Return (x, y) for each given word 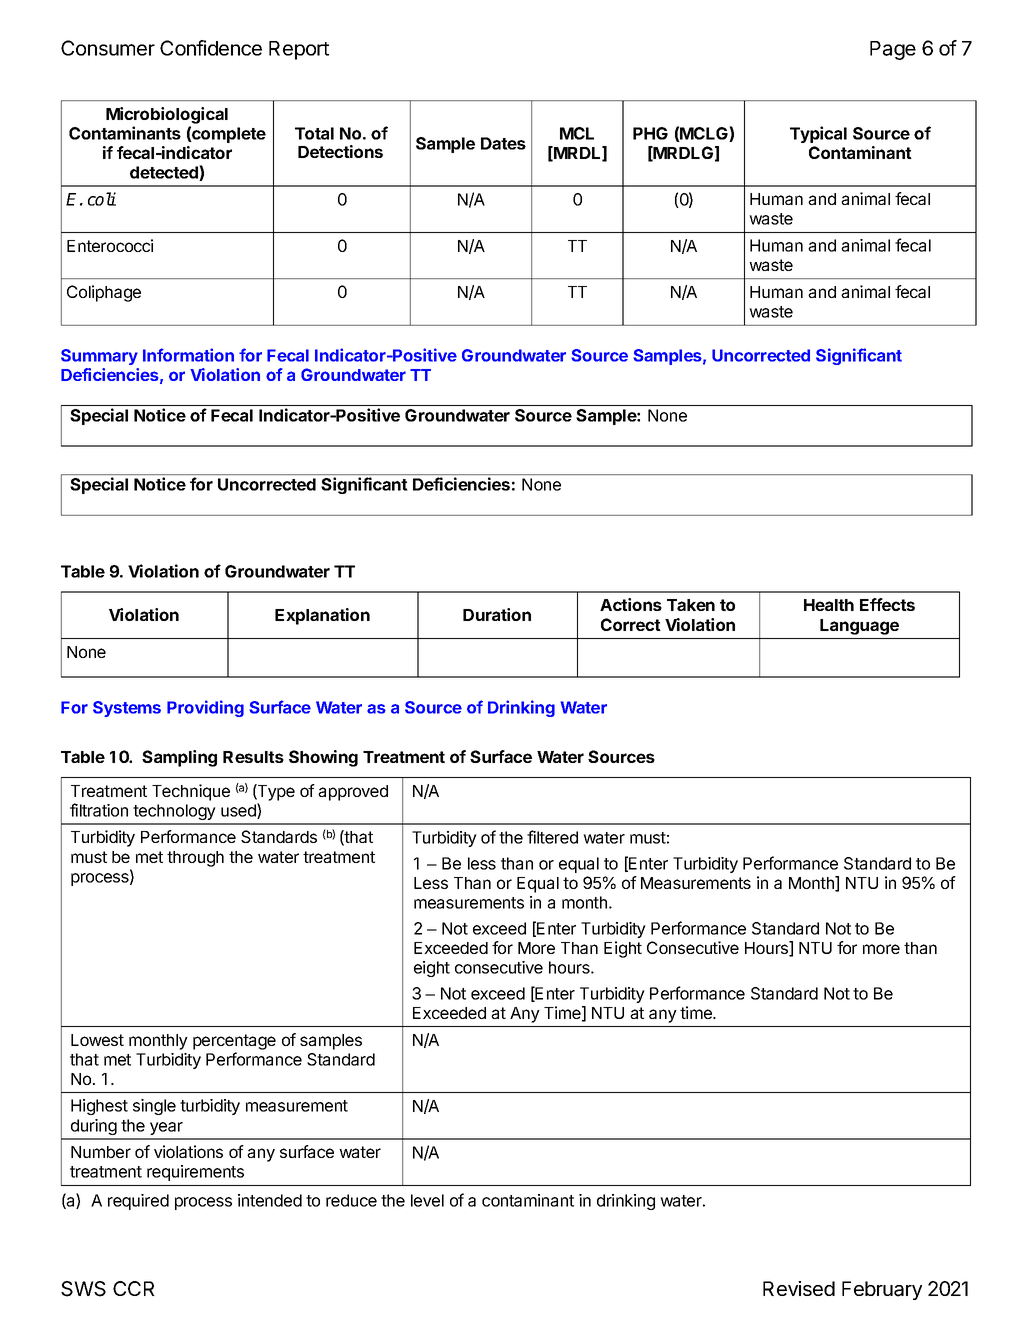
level (427, 1200)
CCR (134, 1288)
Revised (799, 1288)
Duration (497, 614)
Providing (205, 708)
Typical (818, 134)
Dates (503, 143)
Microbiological (167, 115)
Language (859, 627)
